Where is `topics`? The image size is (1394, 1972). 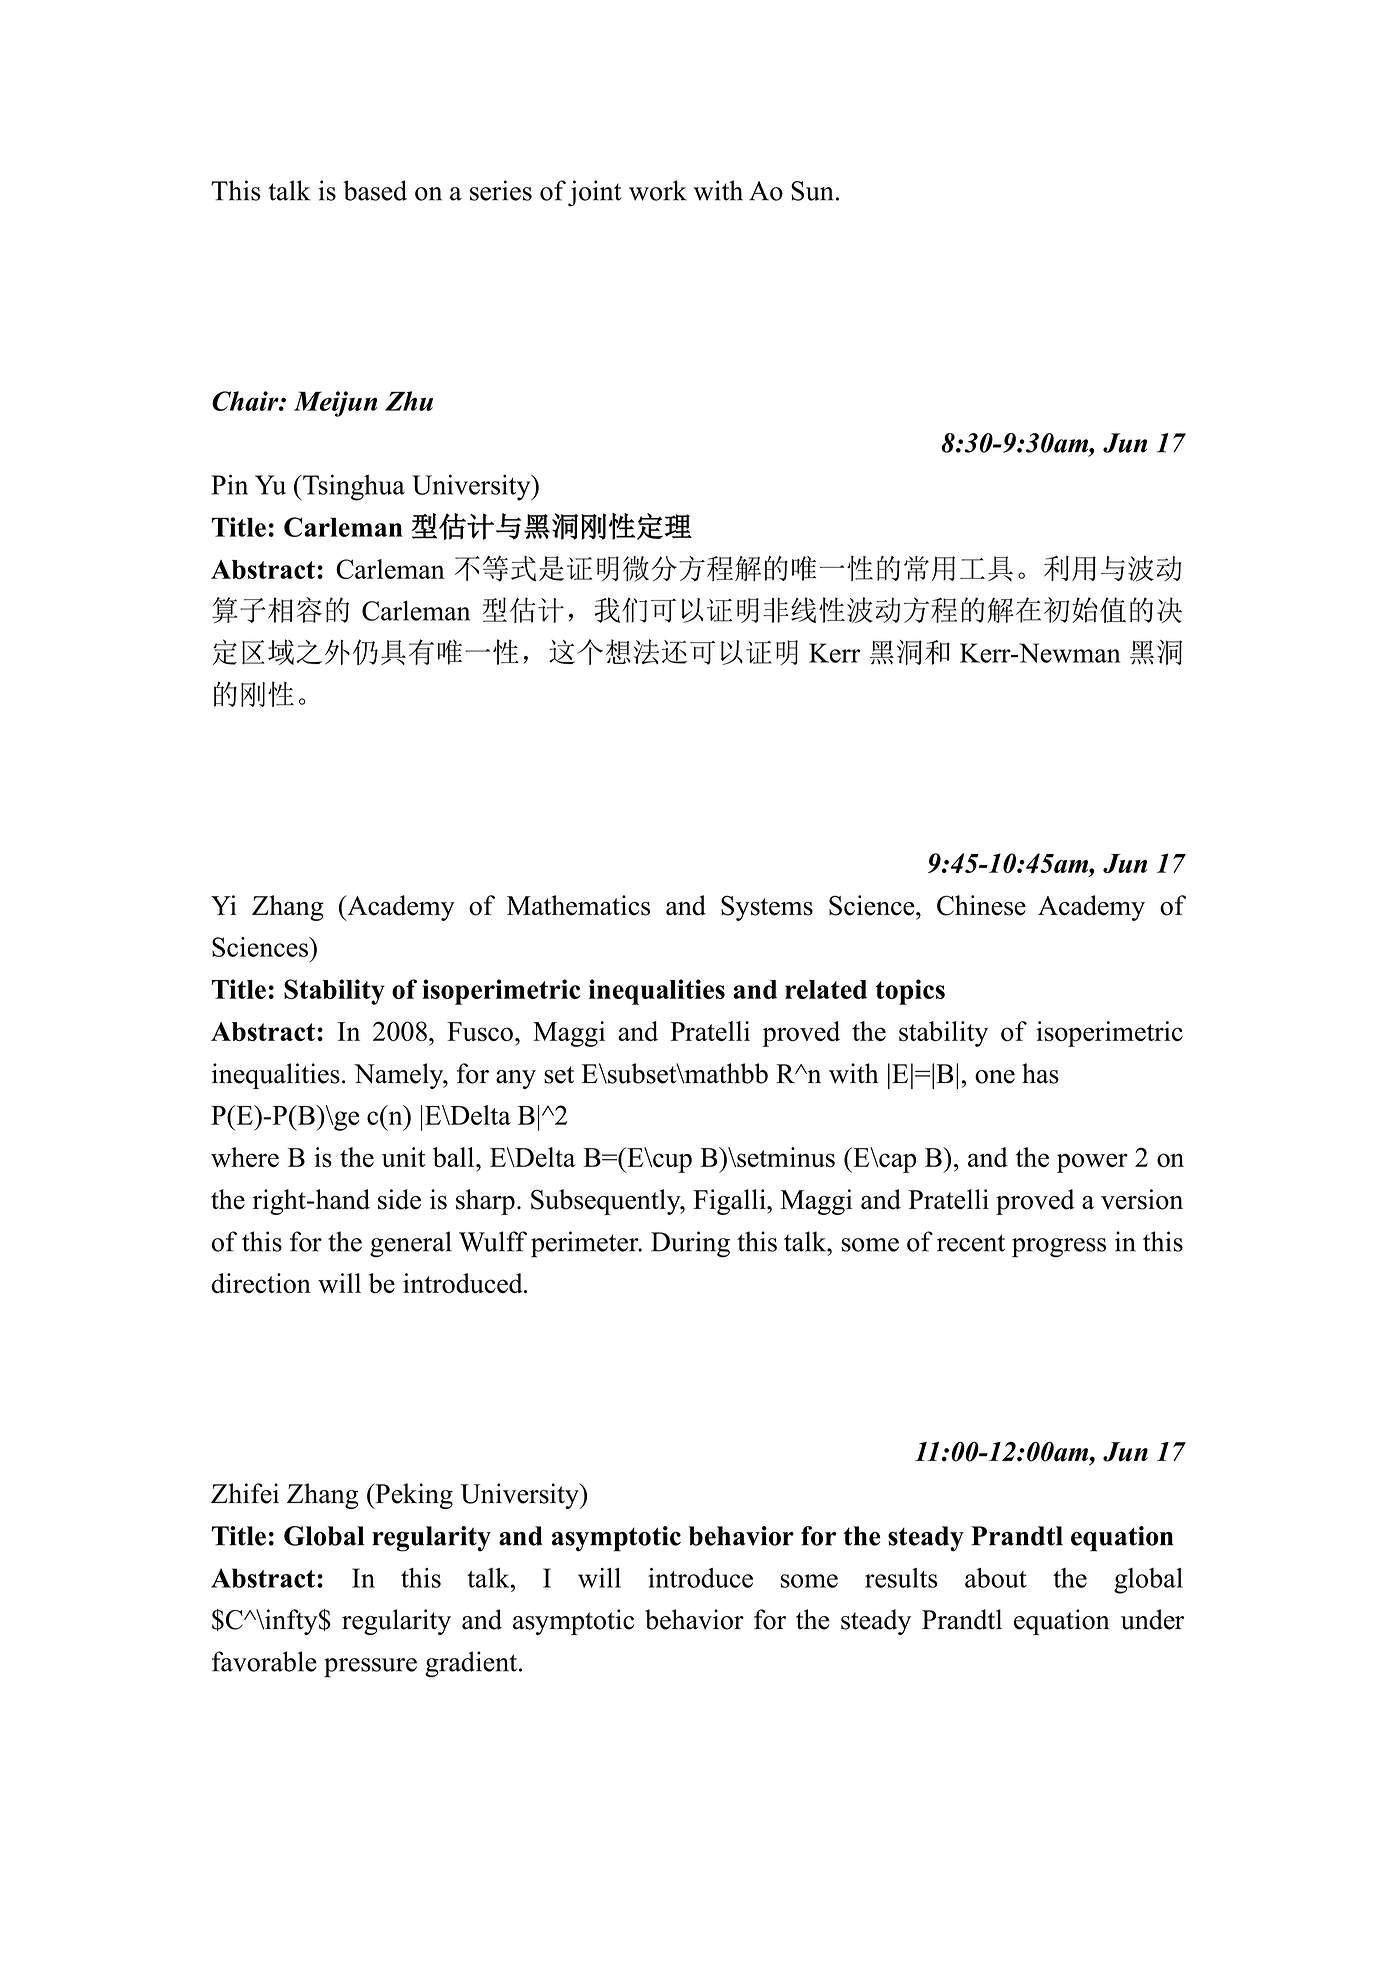 topics is located at coordinates (910, 992).
